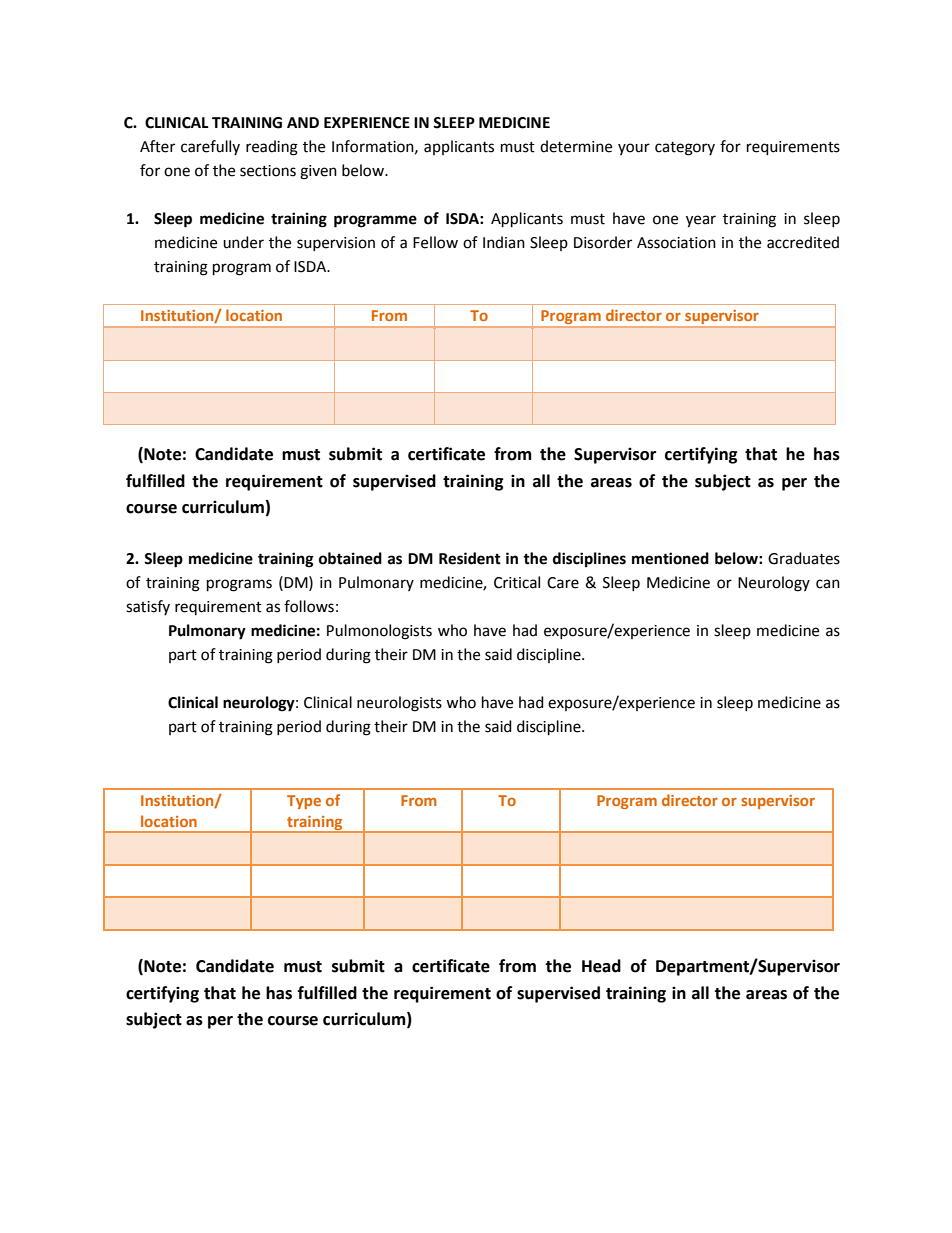 The image size is (952, 1233). What do you see at coordinates (670, 558) in the page?
I see `mentioned` at bounding box center [670, 558].
